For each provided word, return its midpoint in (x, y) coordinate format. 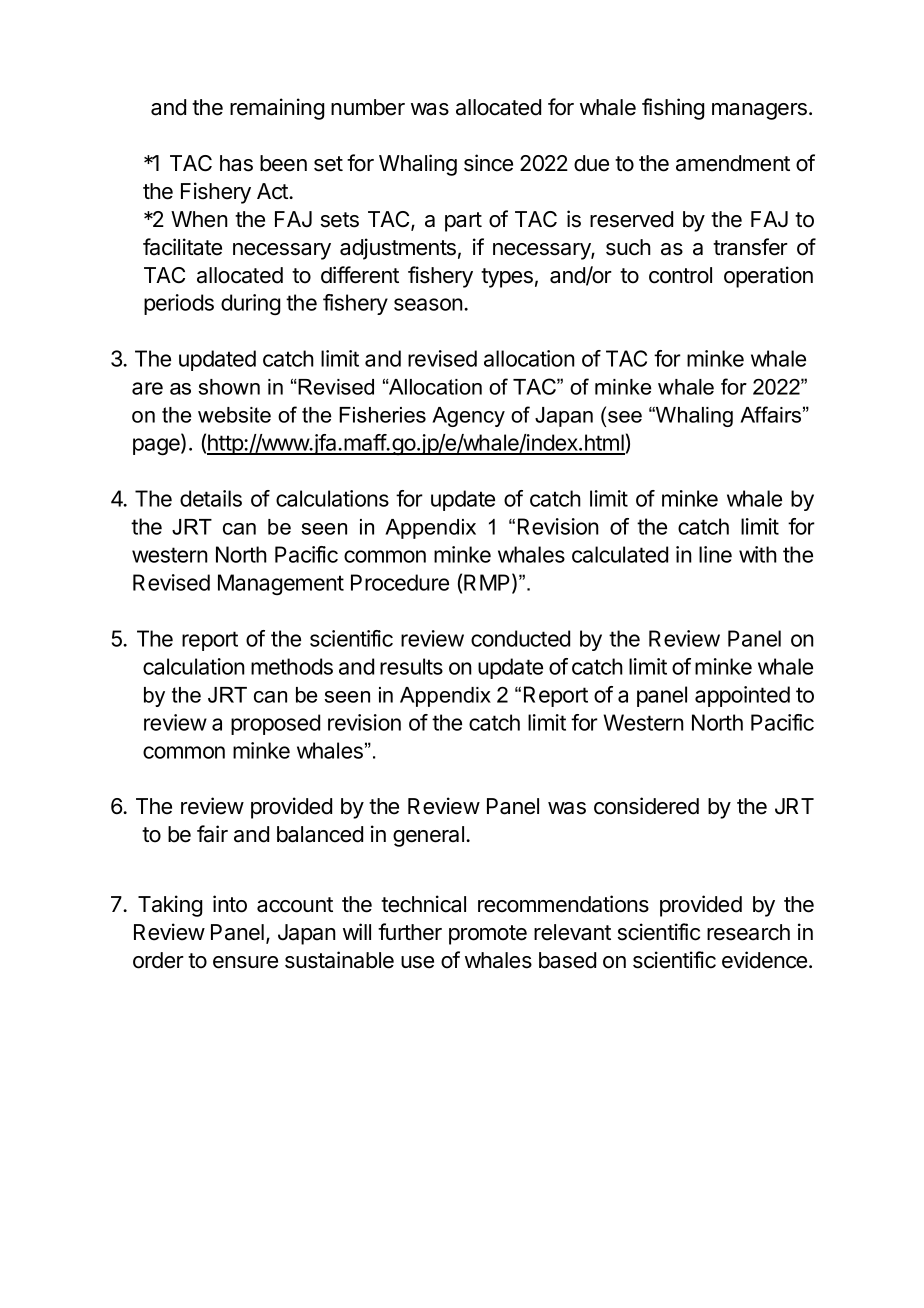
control (680, 275)
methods (292, 666)
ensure (245, 962)
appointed (742, 696)
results (411, 666)
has (236, 163)
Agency (468, 417)
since (488, 163)
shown (229, 387)
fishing (673, 109)
